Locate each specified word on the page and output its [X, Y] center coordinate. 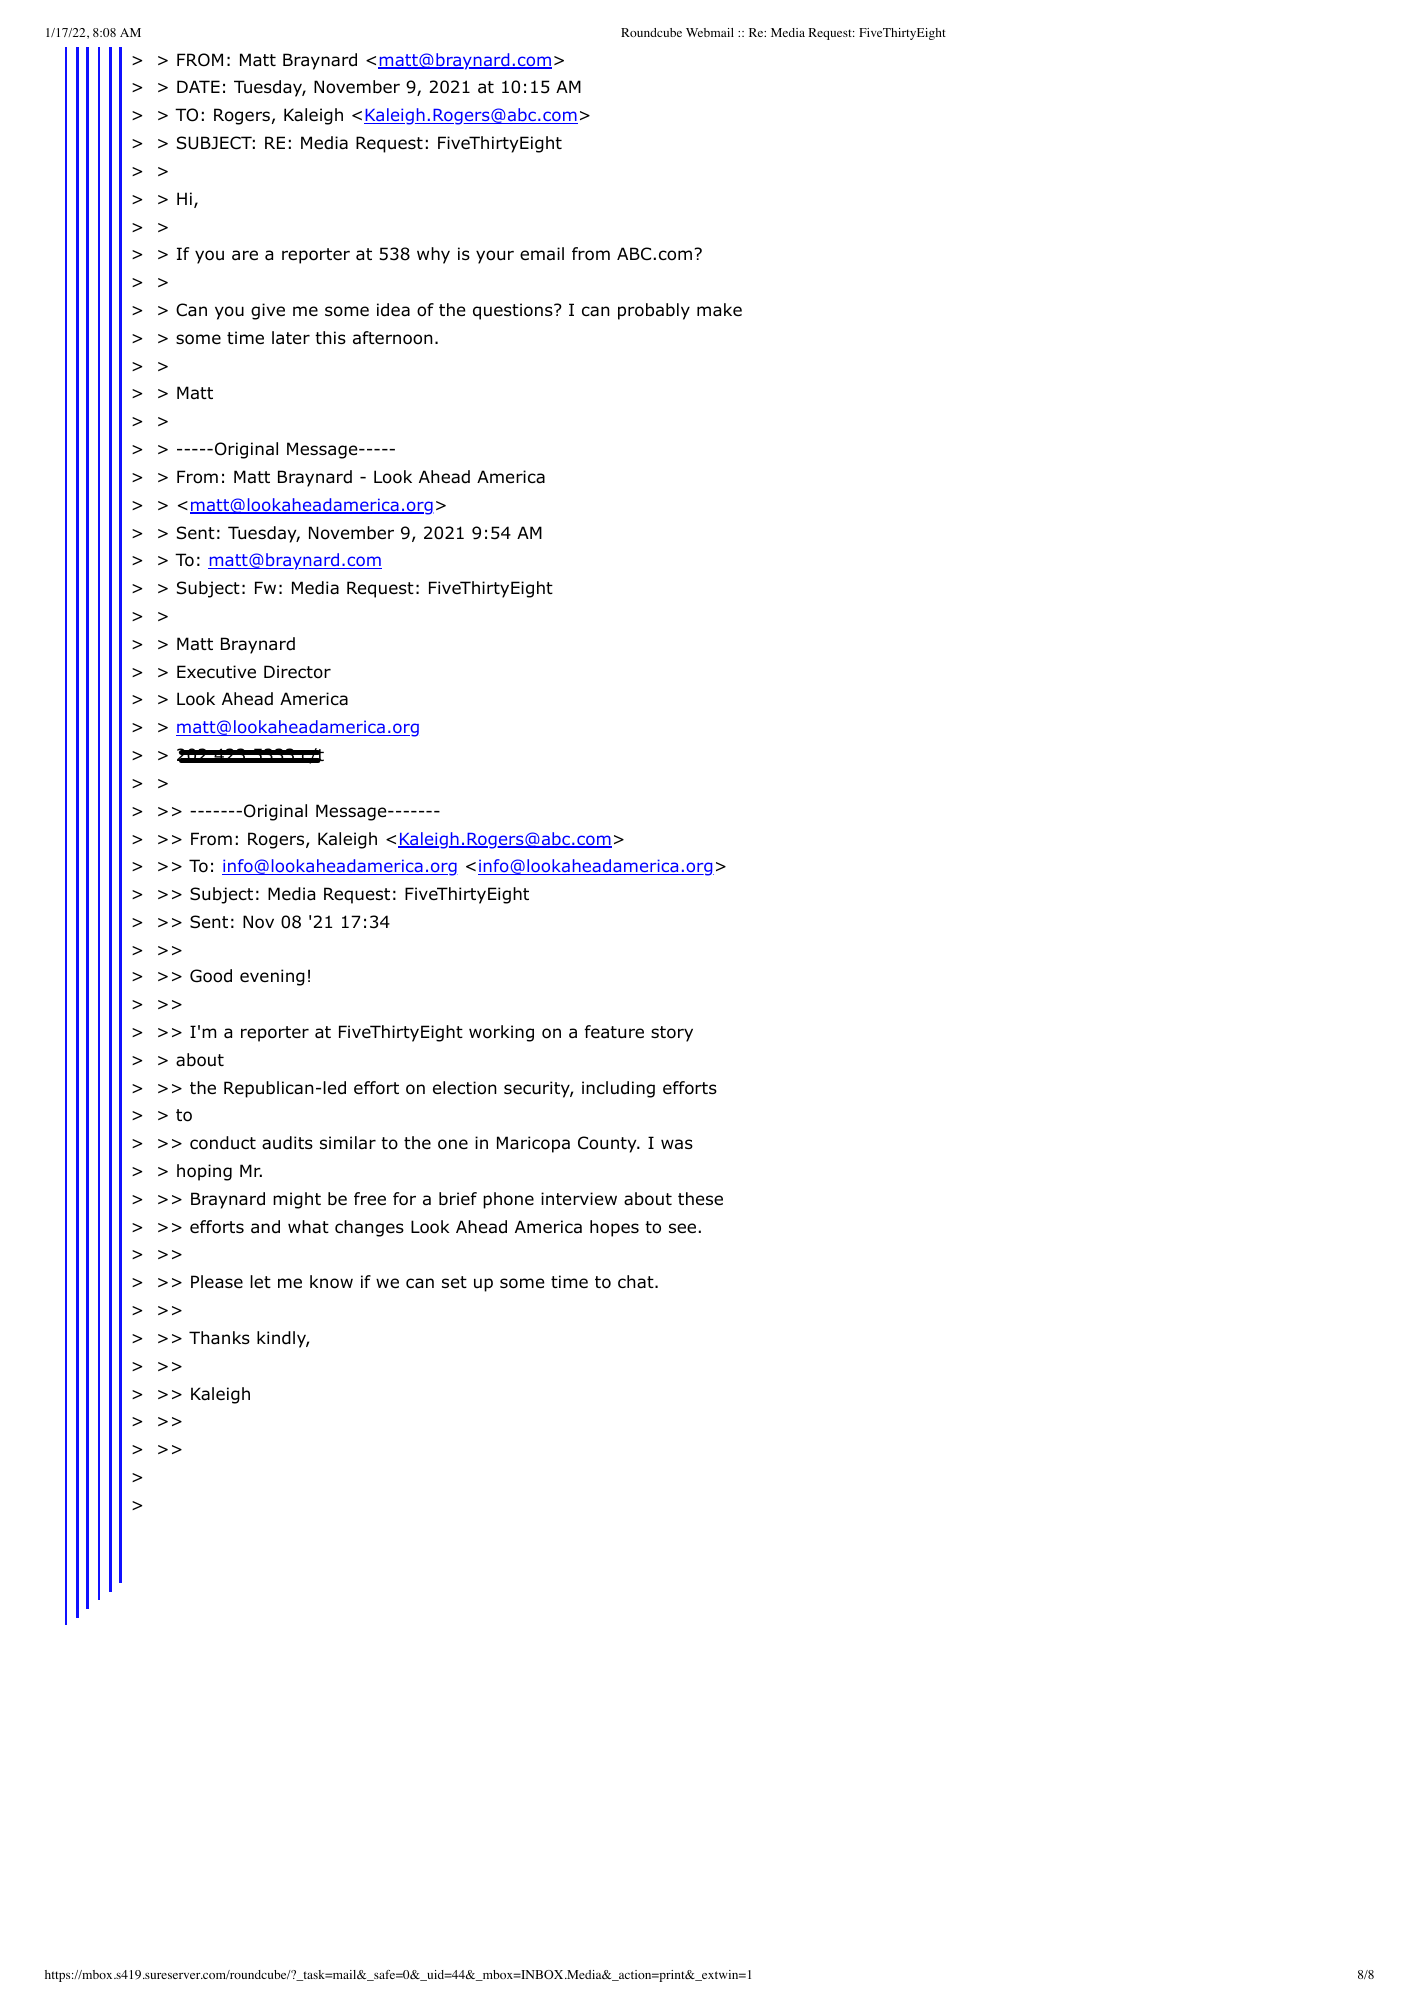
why [433, 255]
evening [272, 977]
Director [297, 672]
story [672, 1034]
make [719, 310]
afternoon [393, 338]
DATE [198, 86]
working [501, 1033]
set [454, 1282]
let [260, 1282]
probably [654, 311]
